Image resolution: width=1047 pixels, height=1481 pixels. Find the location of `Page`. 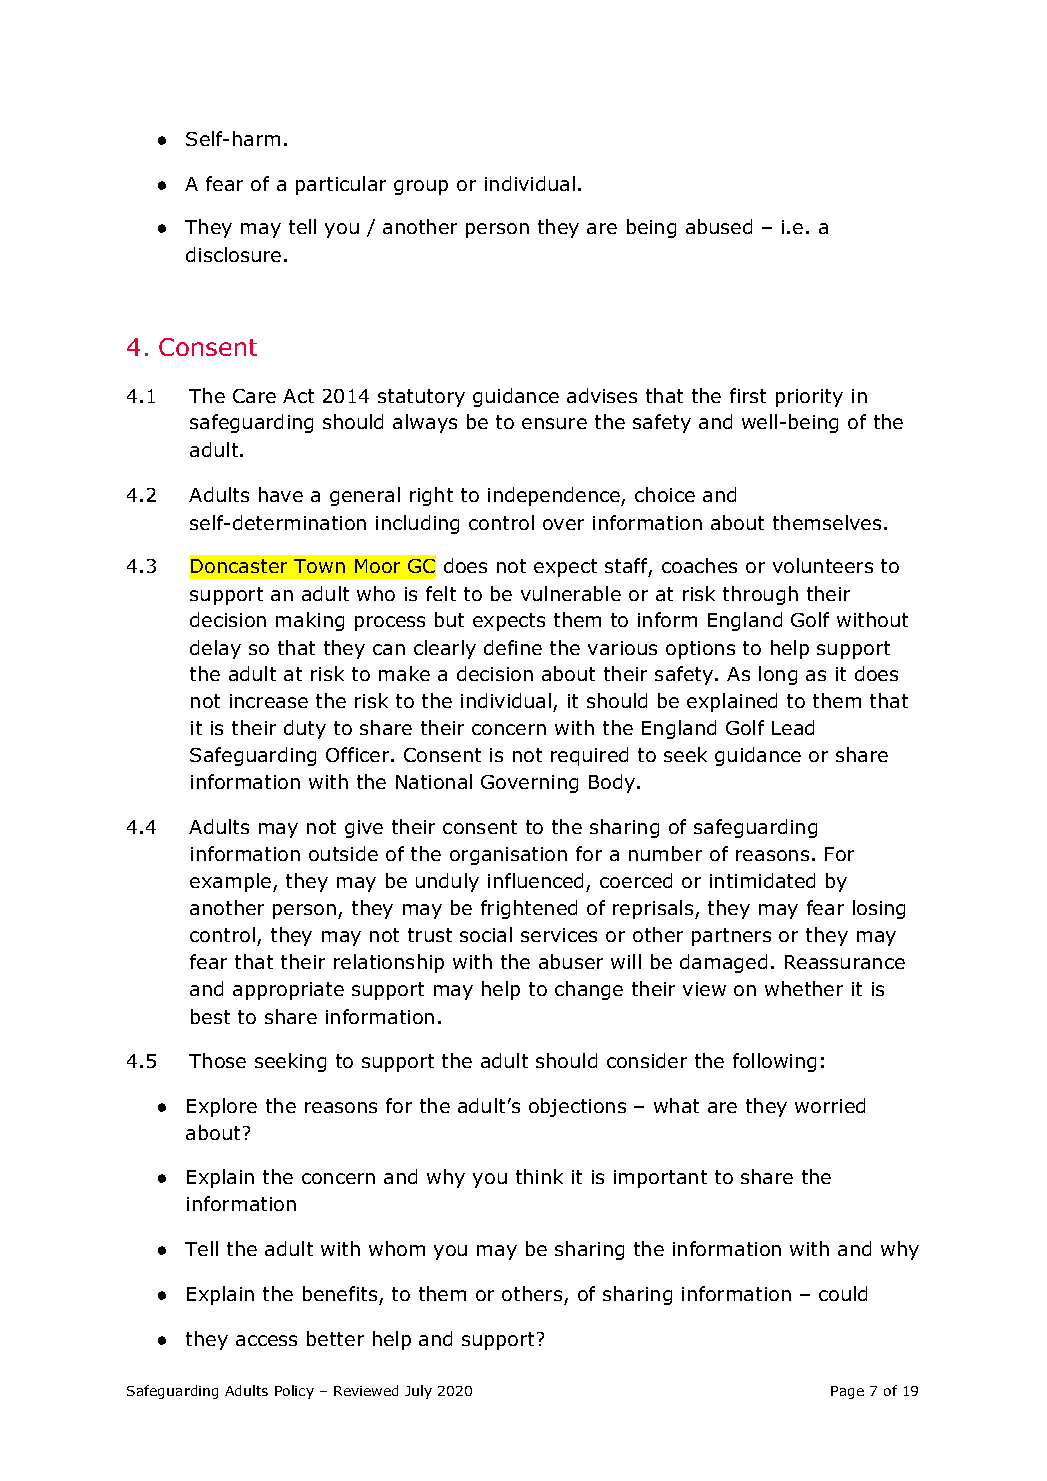

Page is located at coordinates (847, 1392).
